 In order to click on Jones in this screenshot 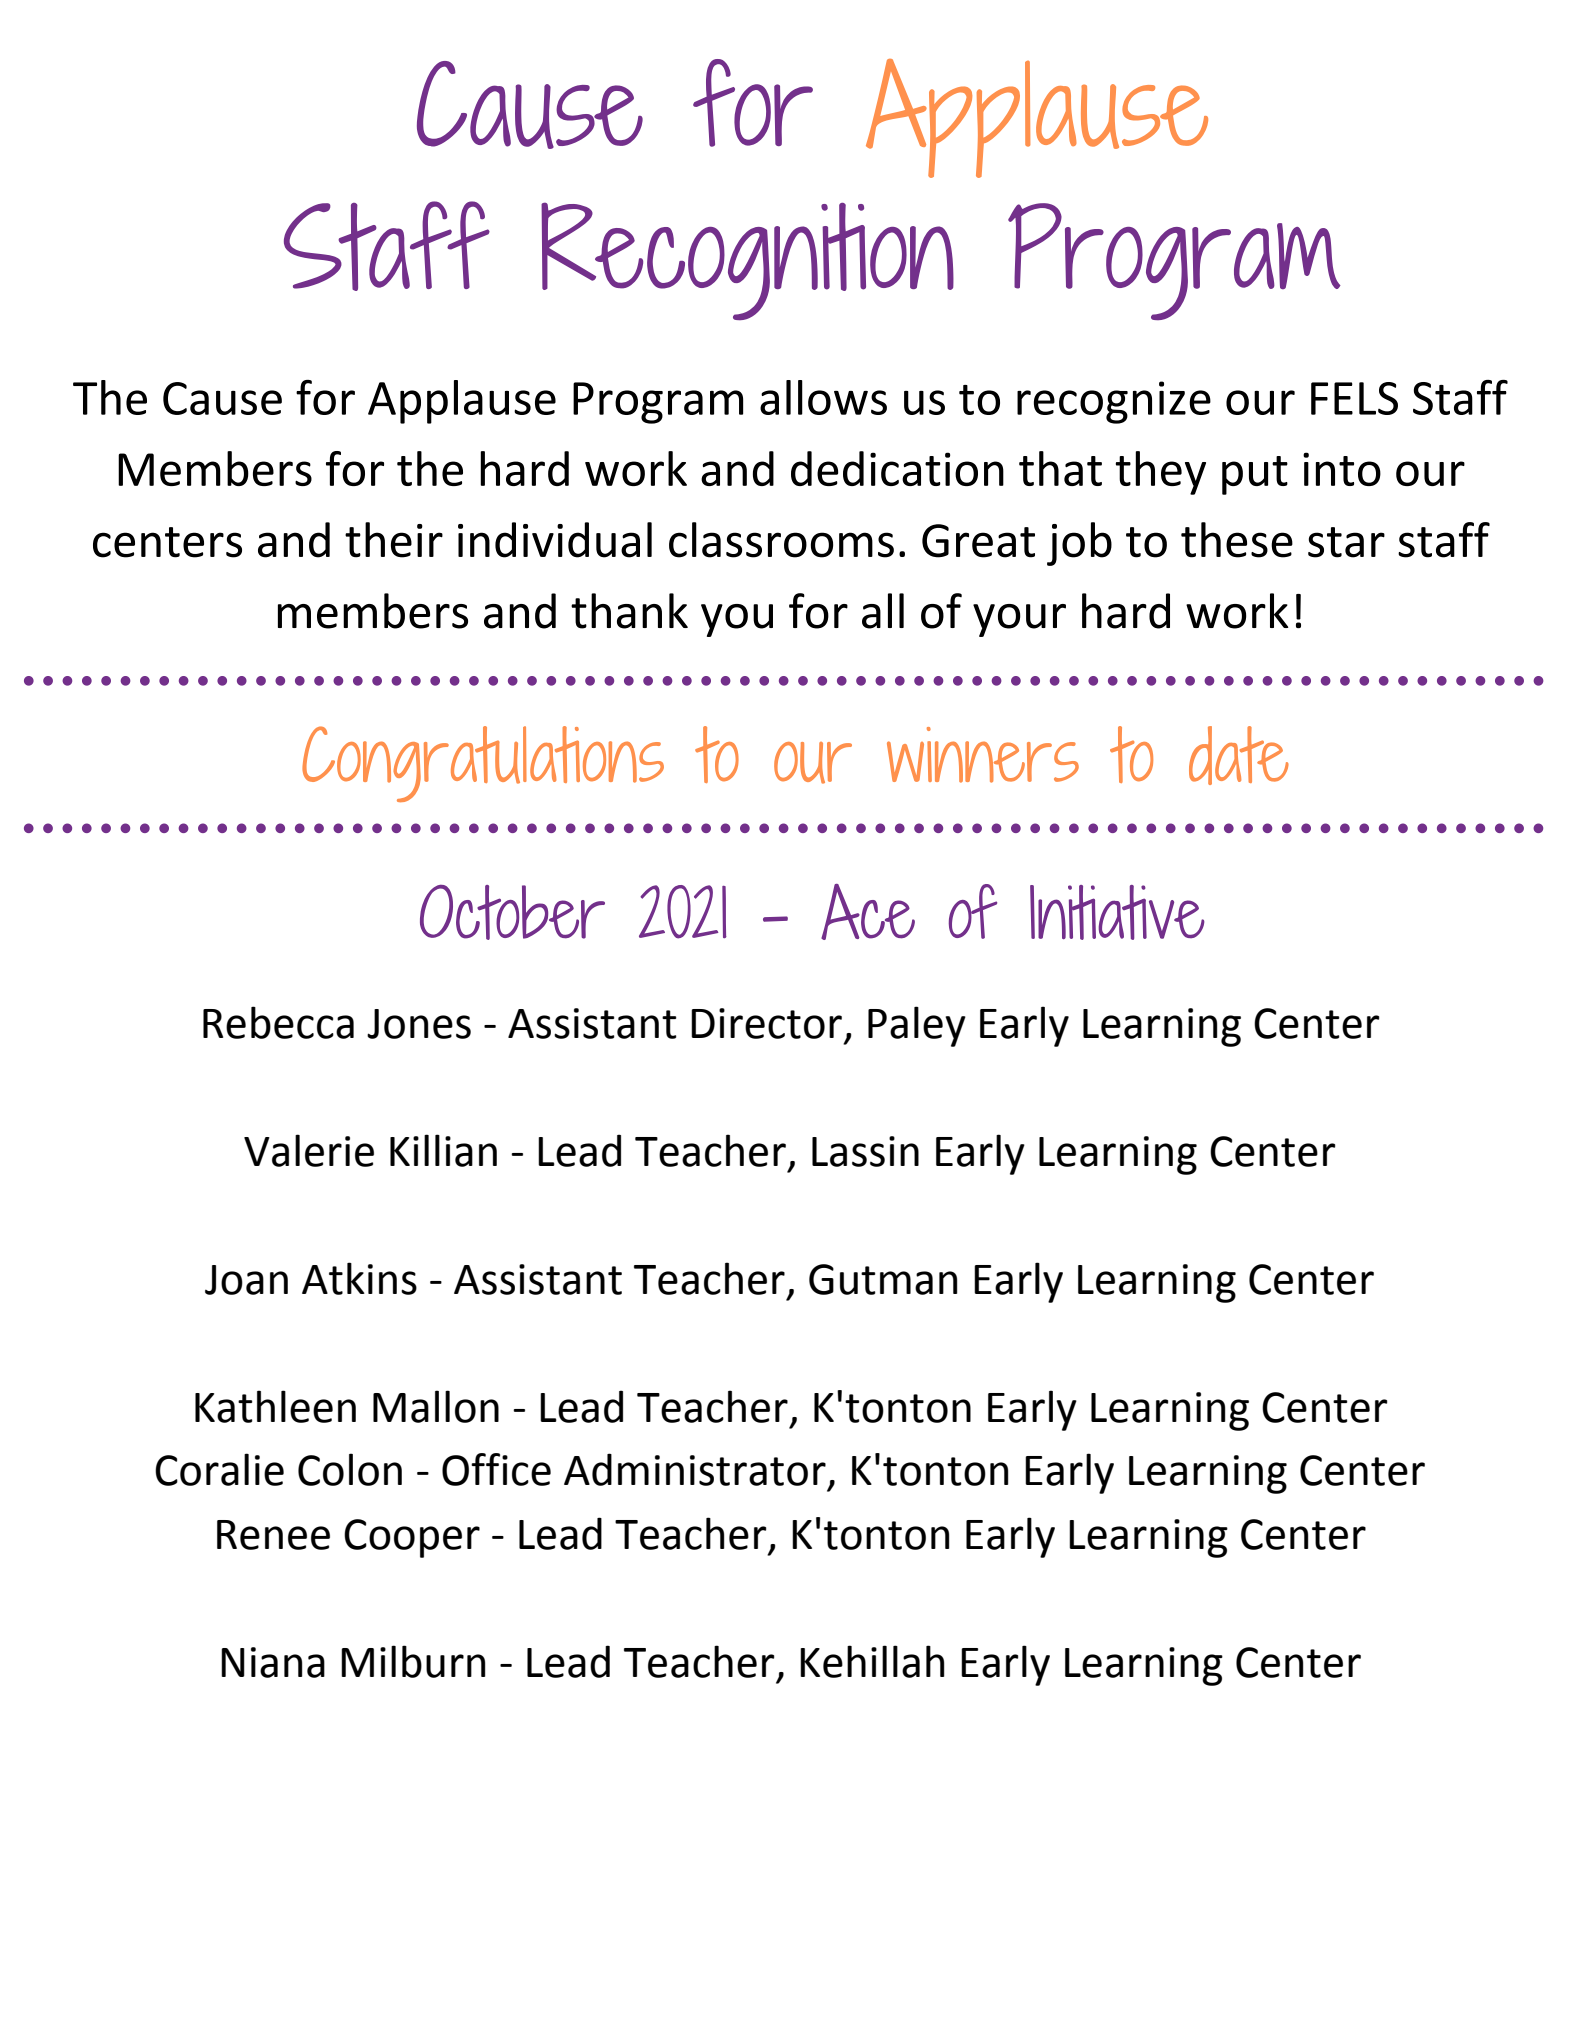, I will do `click(419, 1024)`.
